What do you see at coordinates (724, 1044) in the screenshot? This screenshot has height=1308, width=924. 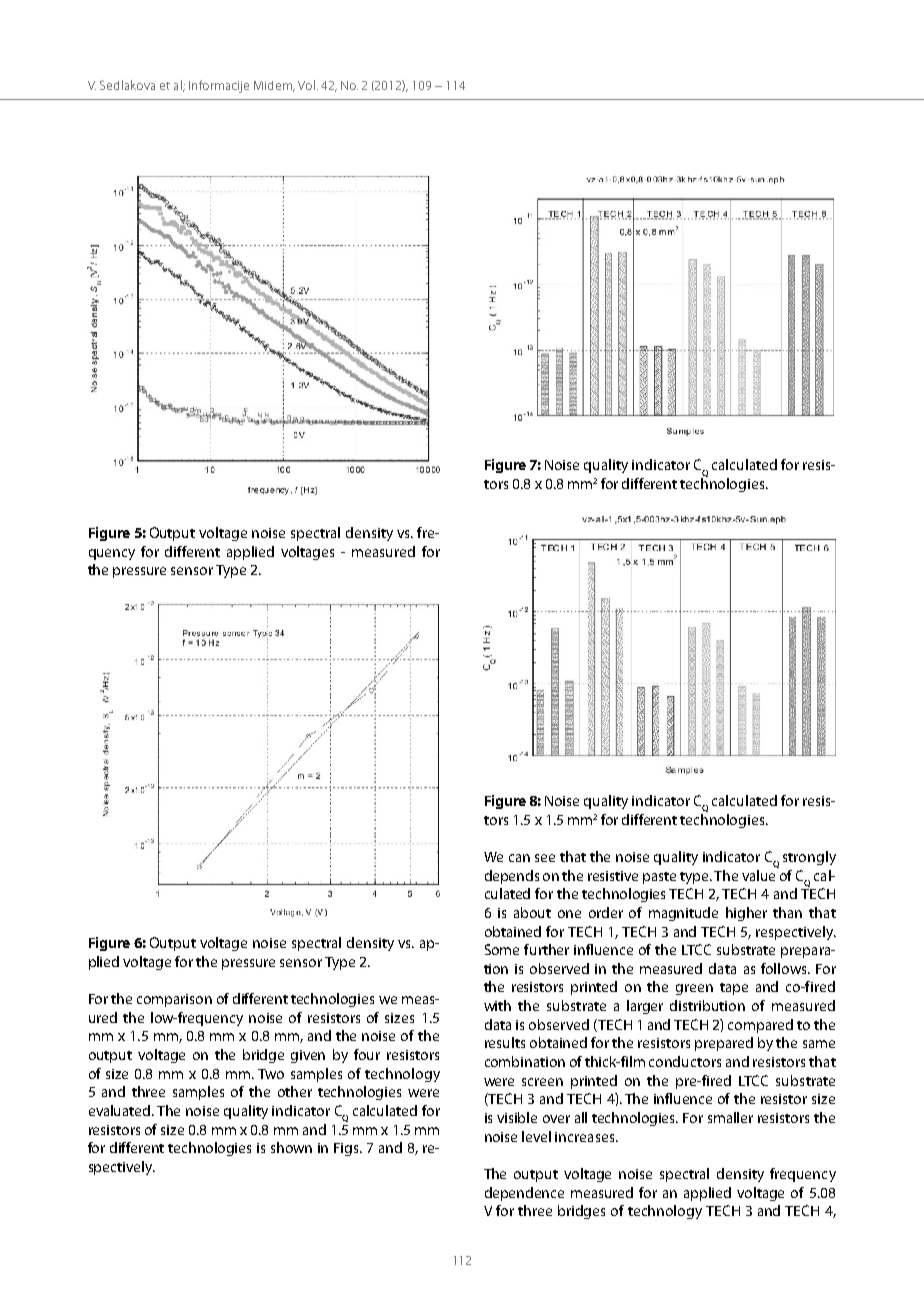 I see `prepared` at bounding box center [724, 1044].
